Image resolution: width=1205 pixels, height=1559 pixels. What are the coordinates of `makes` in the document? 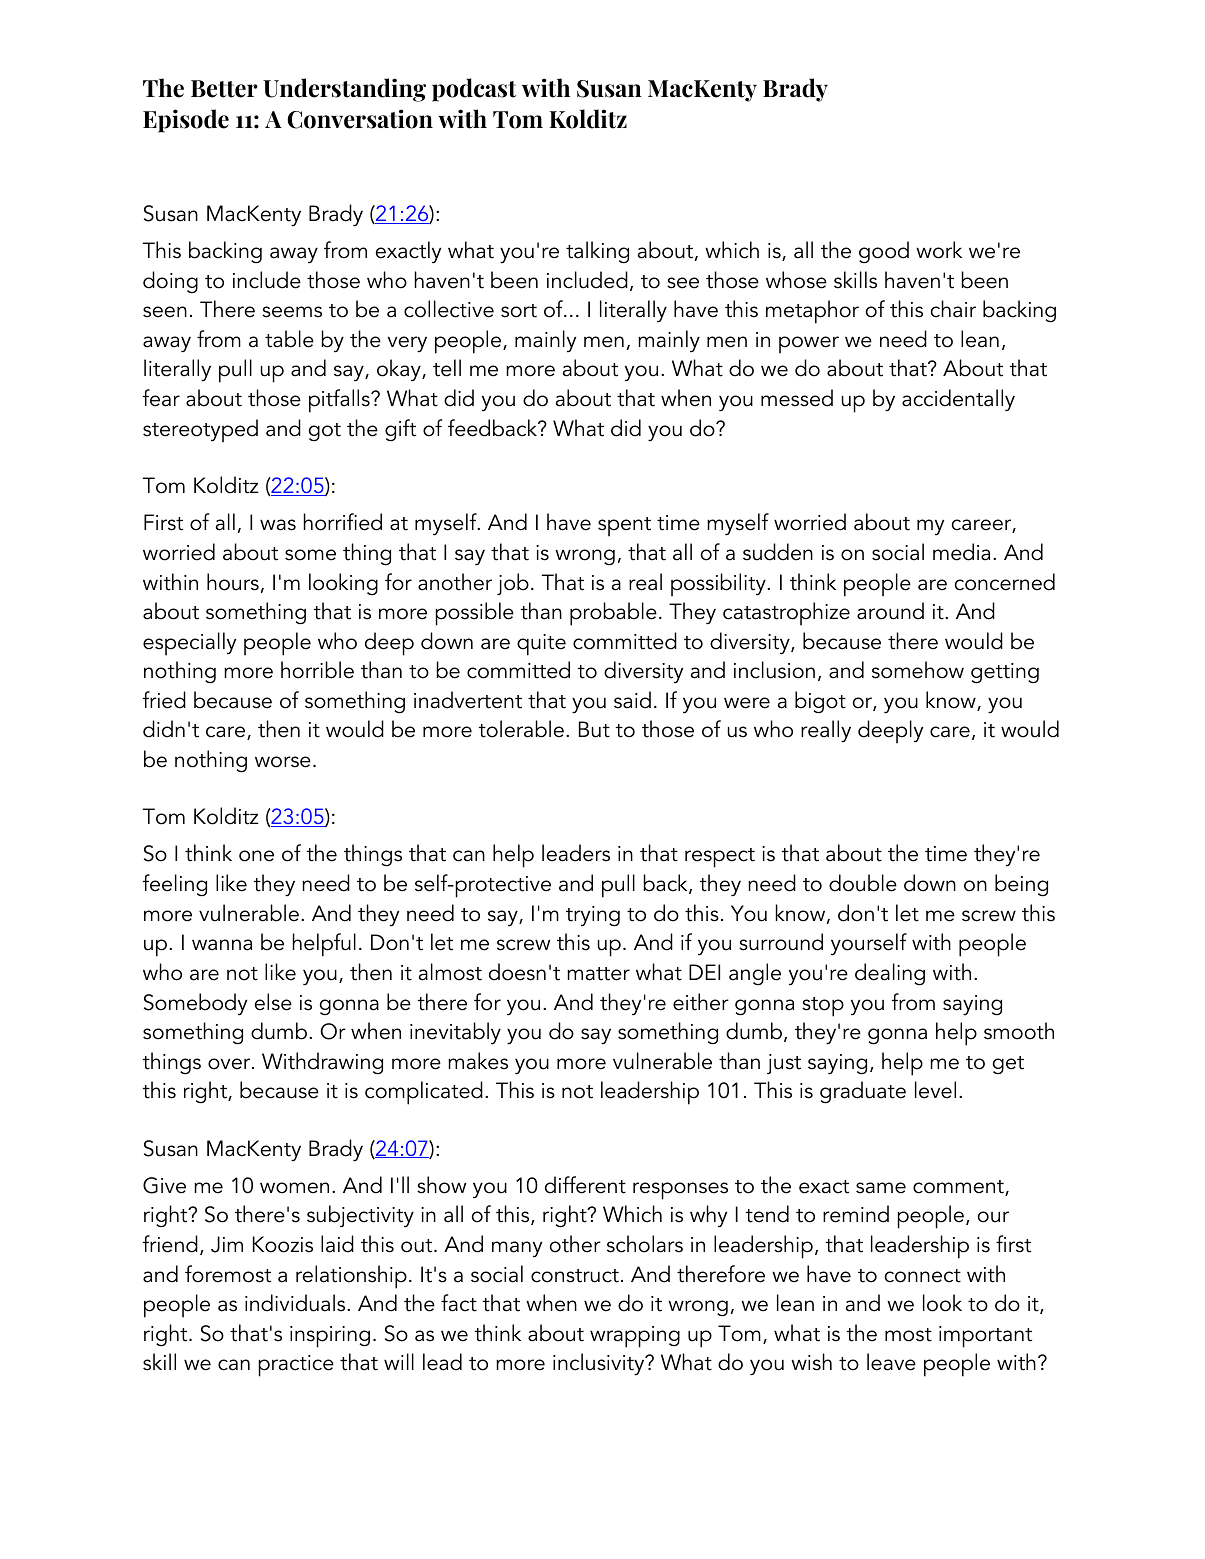 It's located at (478, 1061).
